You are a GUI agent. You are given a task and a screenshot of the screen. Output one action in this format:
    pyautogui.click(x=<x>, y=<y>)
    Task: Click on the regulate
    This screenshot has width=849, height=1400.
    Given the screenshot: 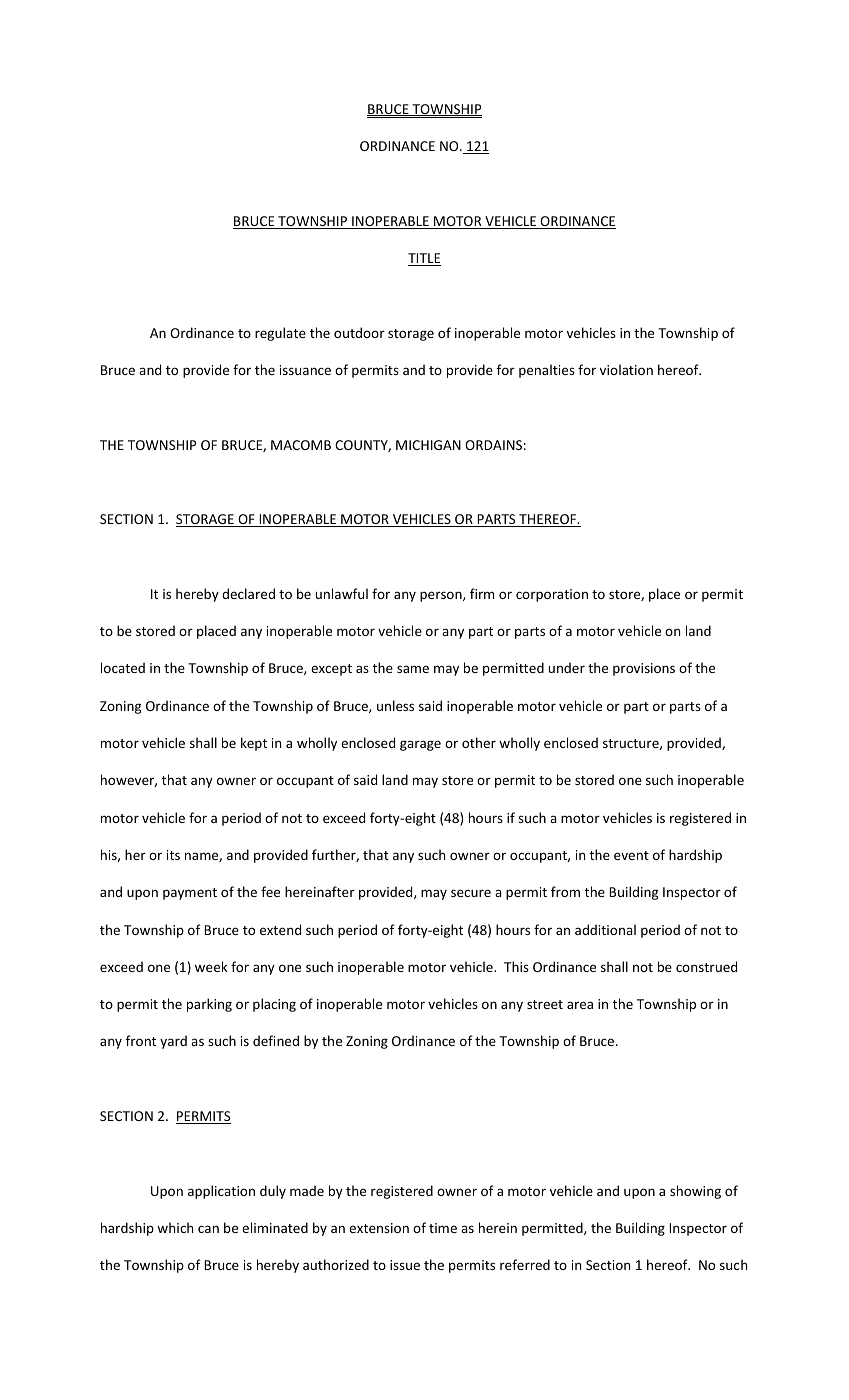 What is the action you would take?
    pyautogui.click(x=280, y=334)
